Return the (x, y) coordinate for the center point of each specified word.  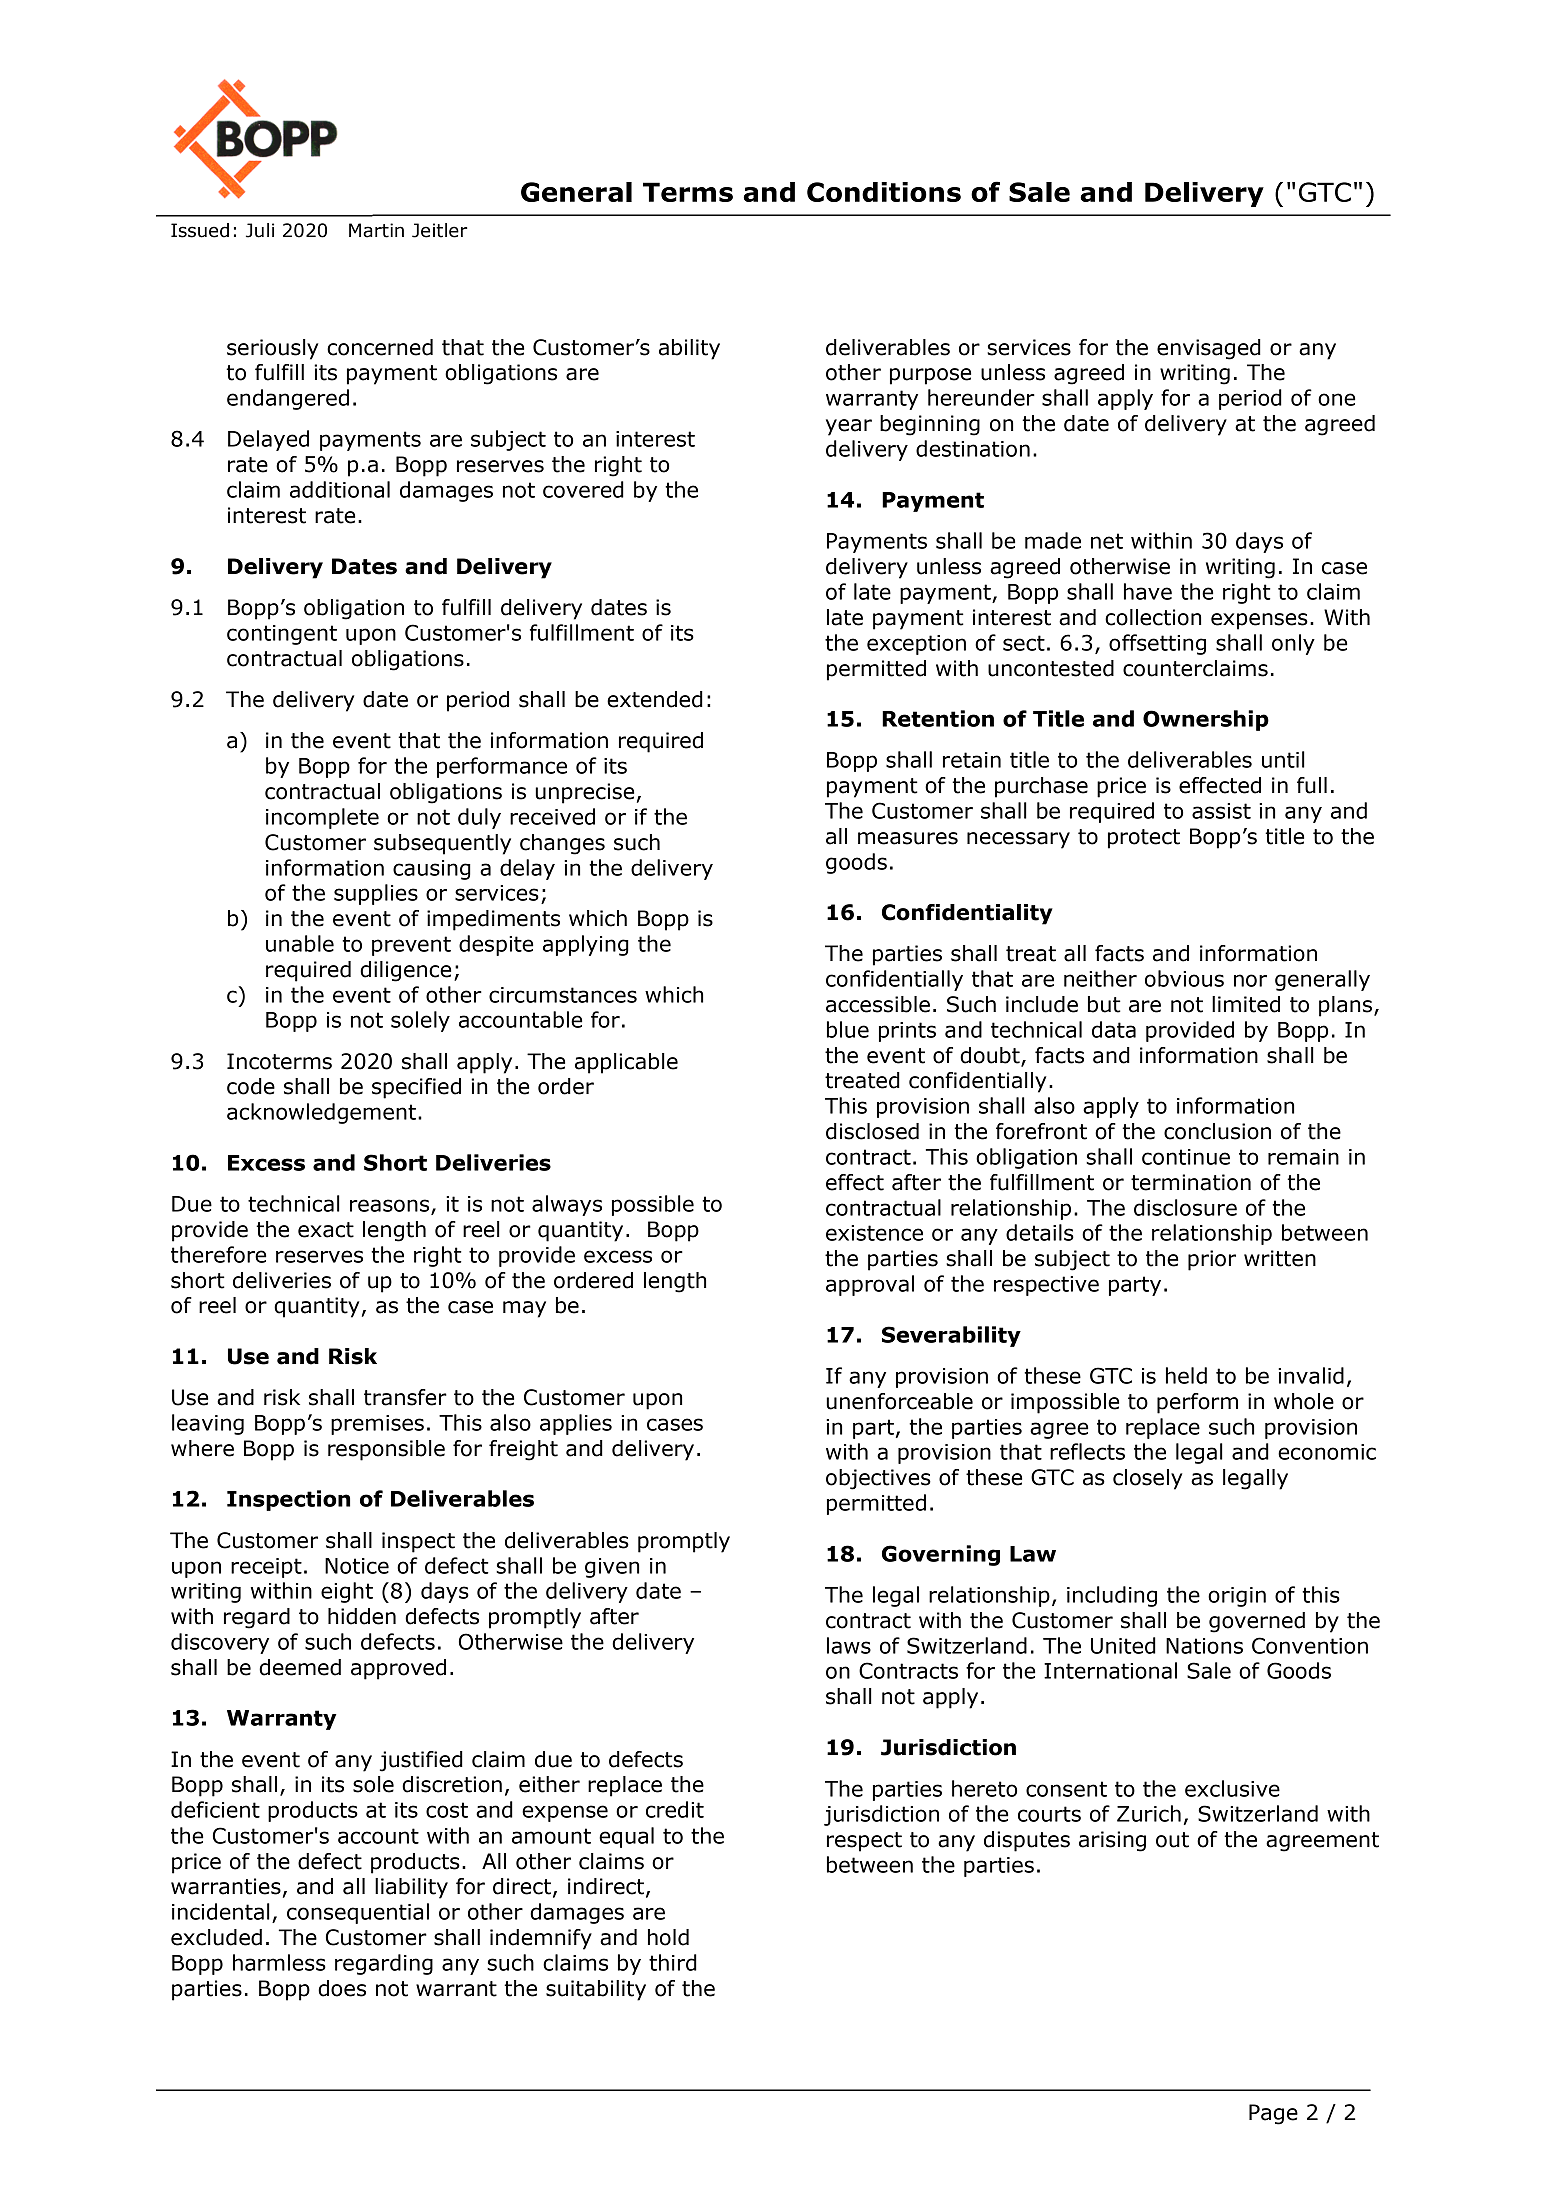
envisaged (1209, 349)
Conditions (884, 192)
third (673, 1962)
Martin (376, 230)
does (342, 1988)
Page (1273, 2114)
